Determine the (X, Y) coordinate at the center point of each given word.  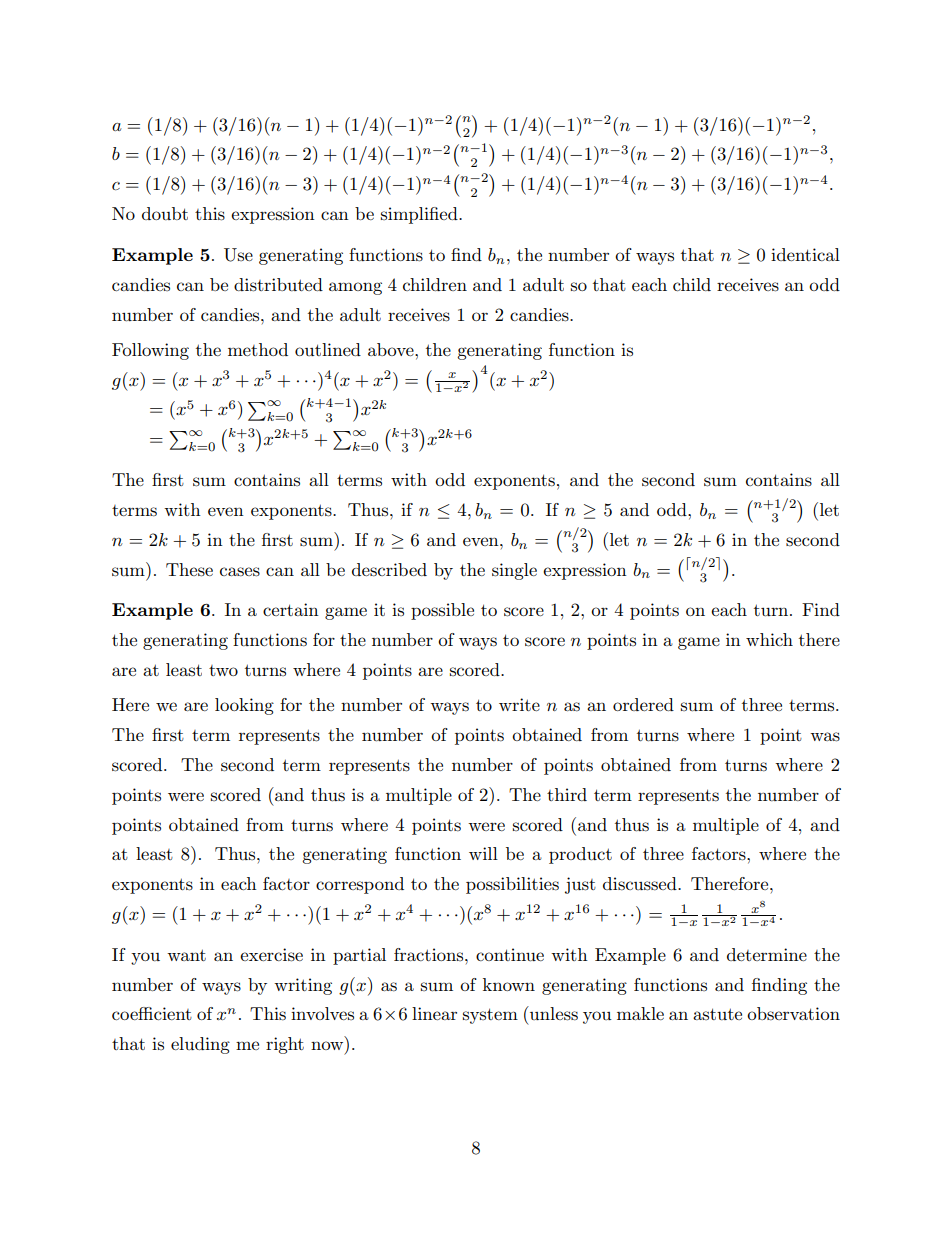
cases (240, 572)
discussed (641, 884)
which (769, 639)
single (514, 571)
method (258, 349)
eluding (200, 1045)
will (483, 853)
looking (244, 706)
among (355, 288)
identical (805, 254)
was (825, 737)
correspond (360, 885)
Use (238, 255)
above (392, 349)
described (389, 570)
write (519, 704)
